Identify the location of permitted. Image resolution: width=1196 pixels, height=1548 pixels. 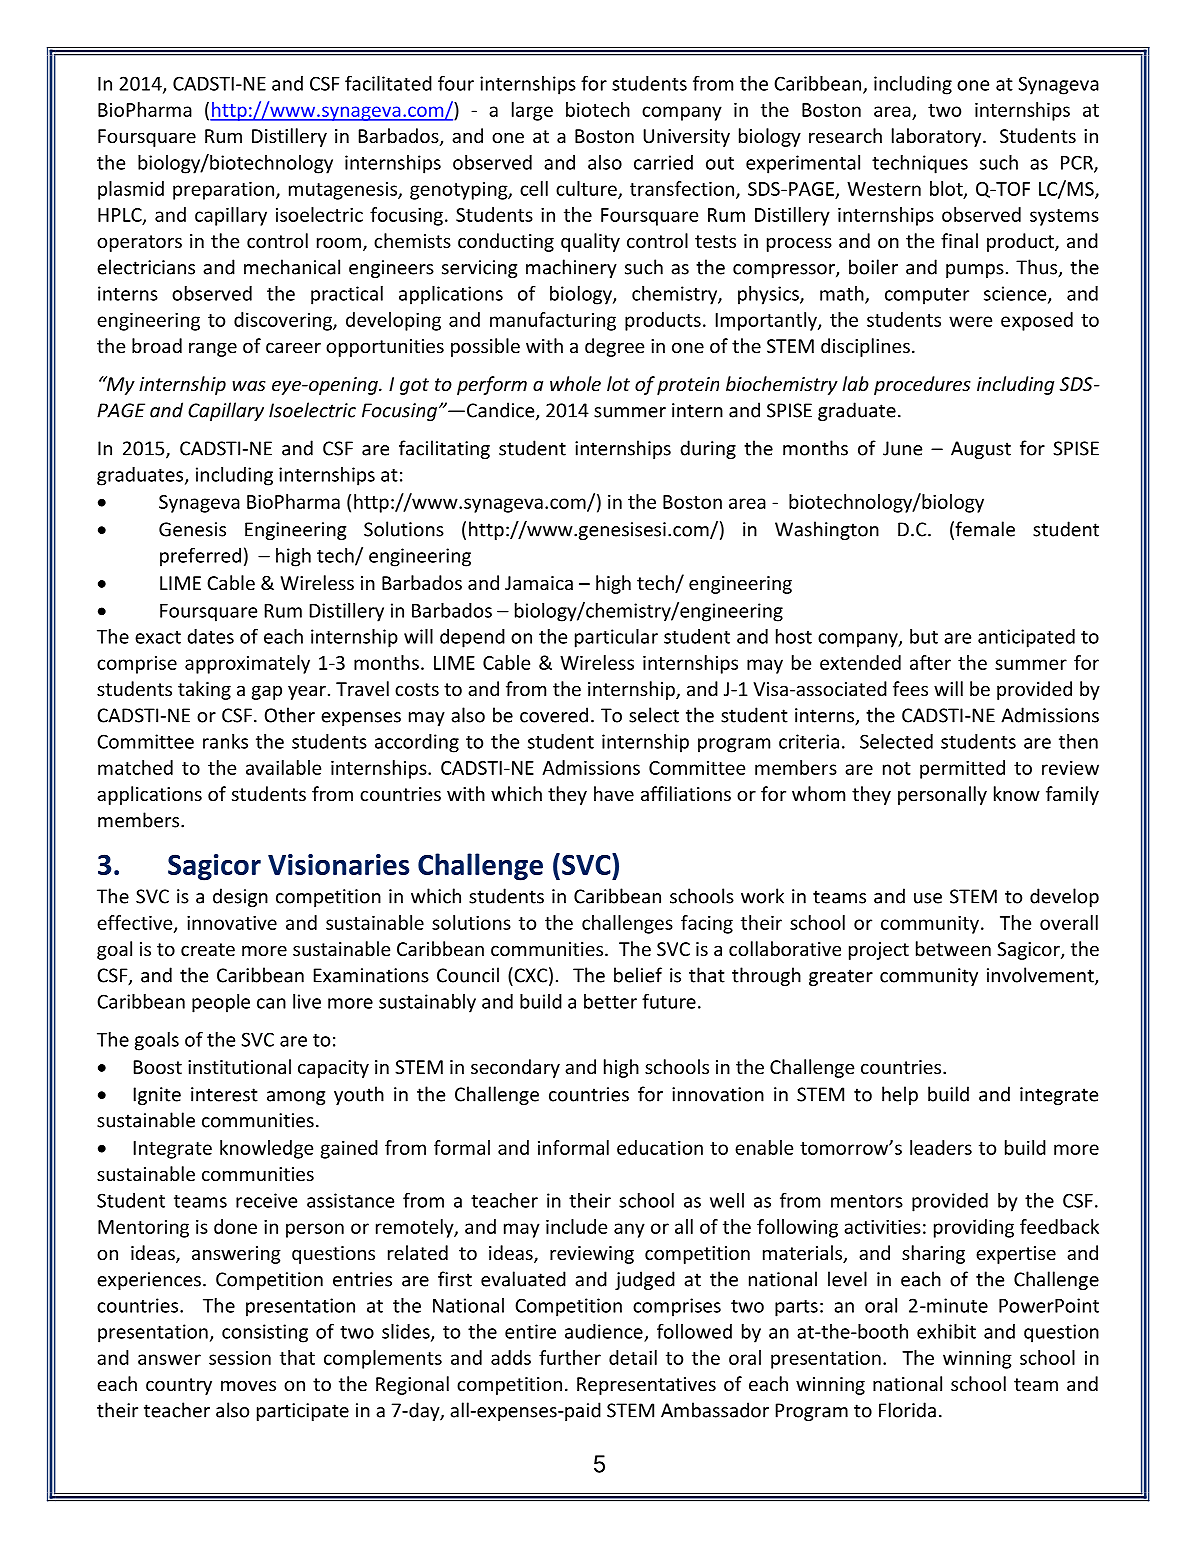
(962, 769).
